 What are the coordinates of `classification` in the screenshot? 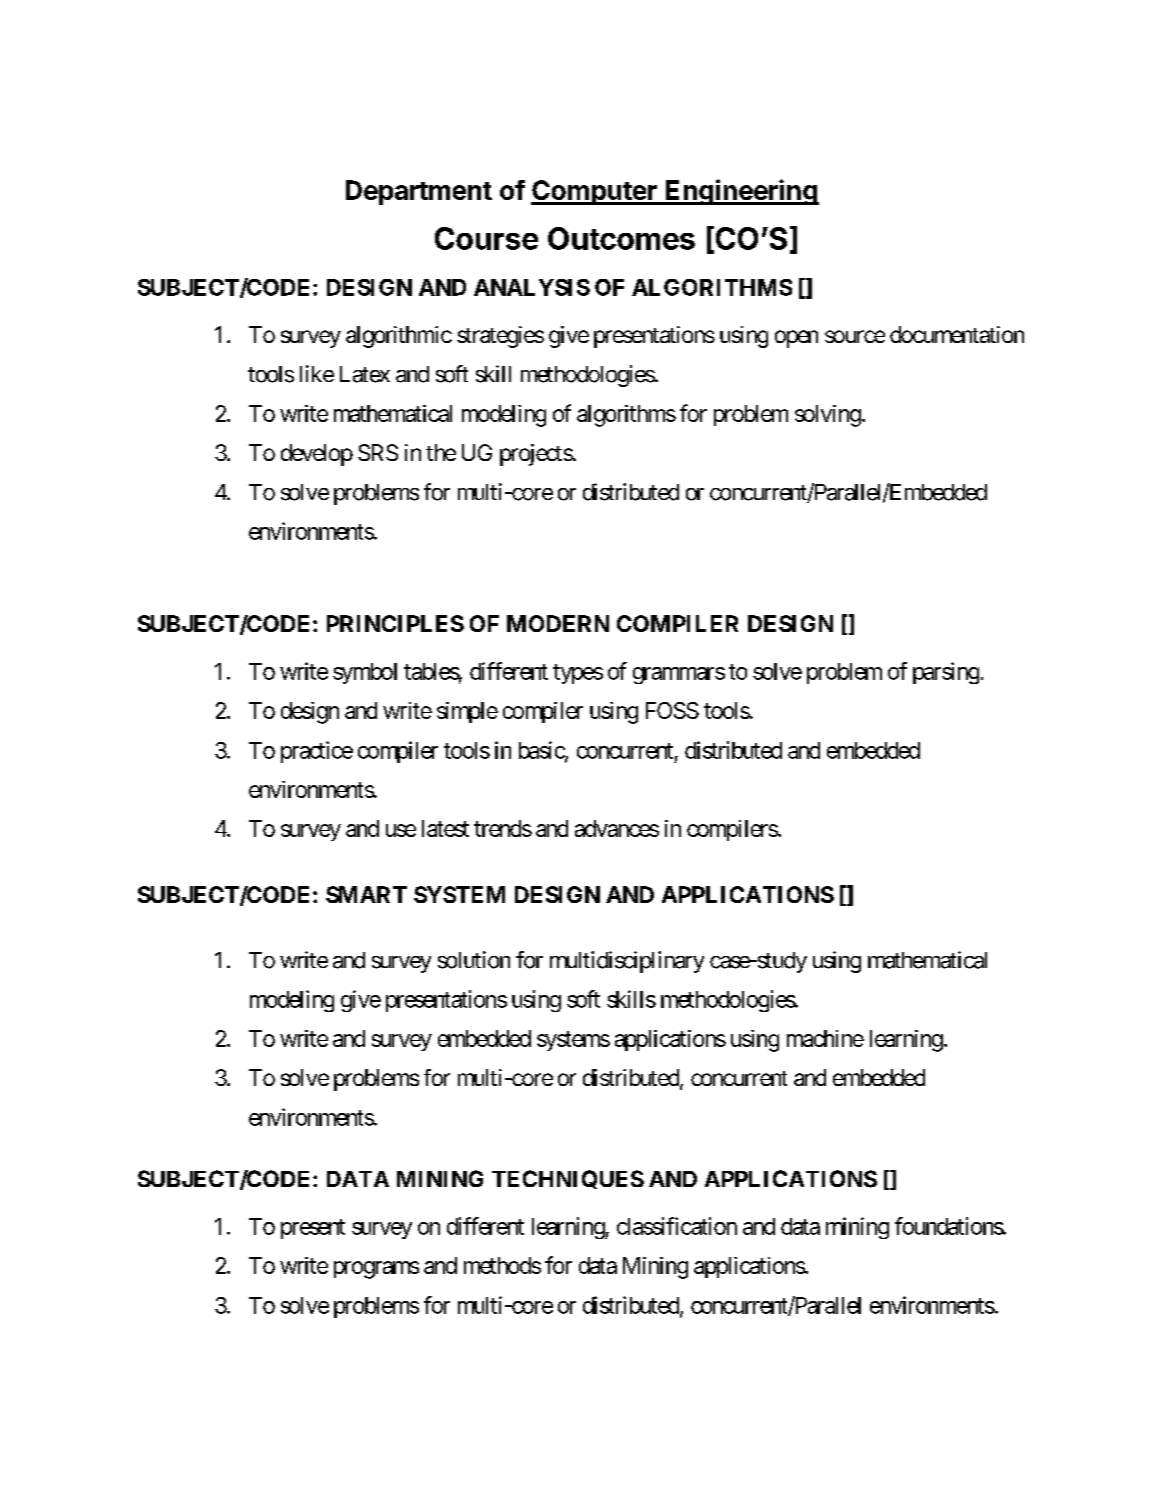 It's located at (677, 1226).
